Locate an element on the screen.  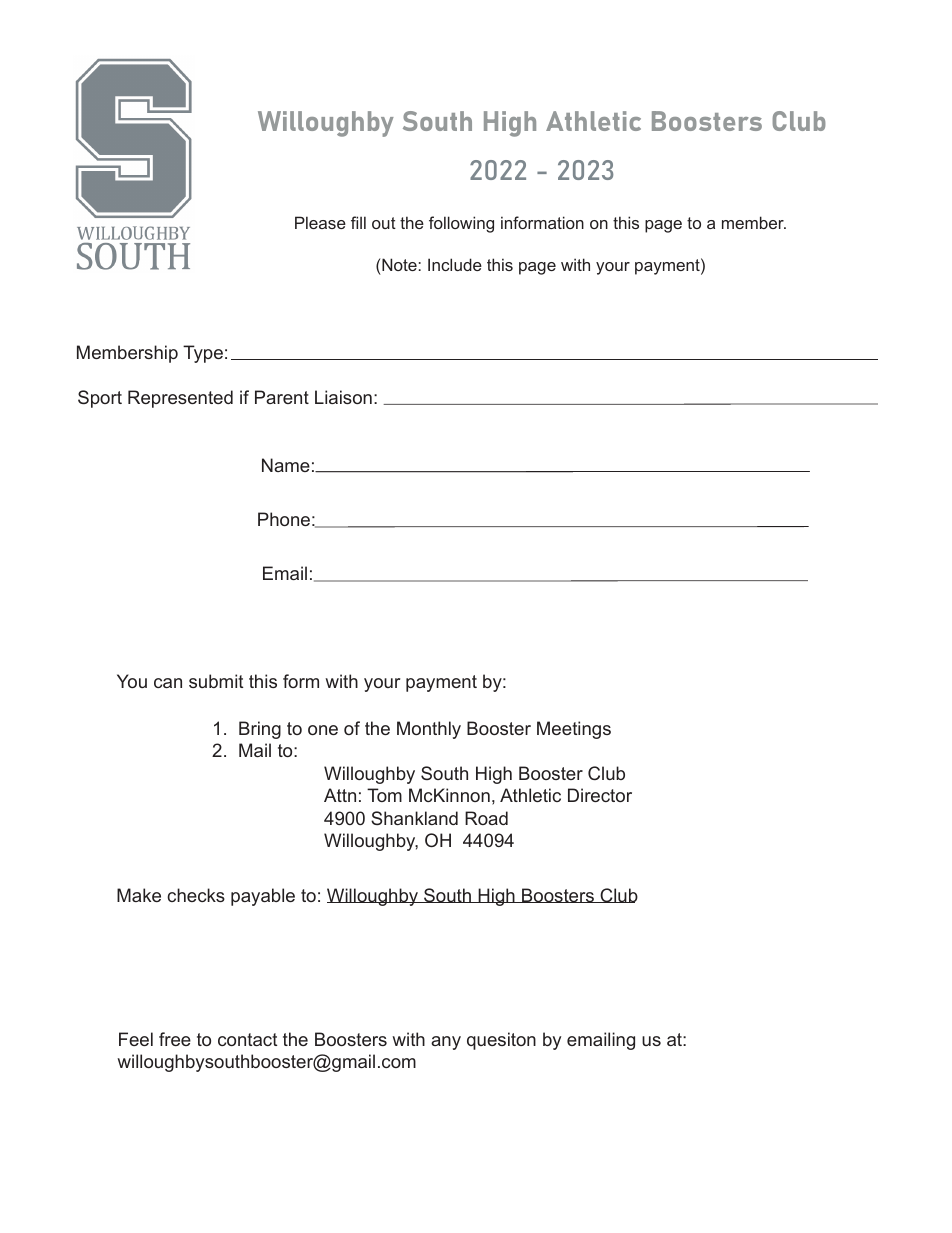
following is located at coordinates (461, 224).
